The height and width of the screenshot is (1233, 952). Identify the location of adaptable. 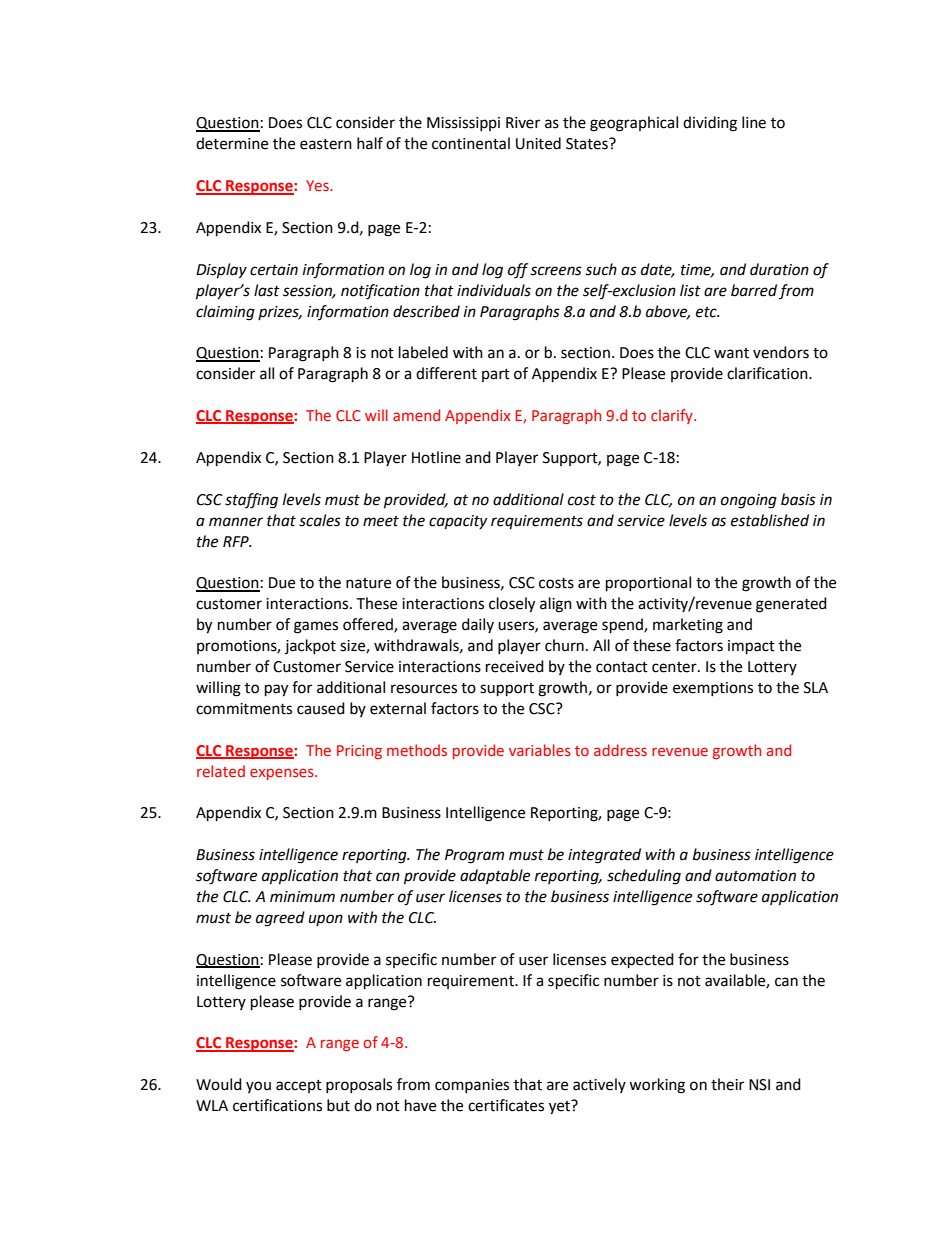
(495, 876).
